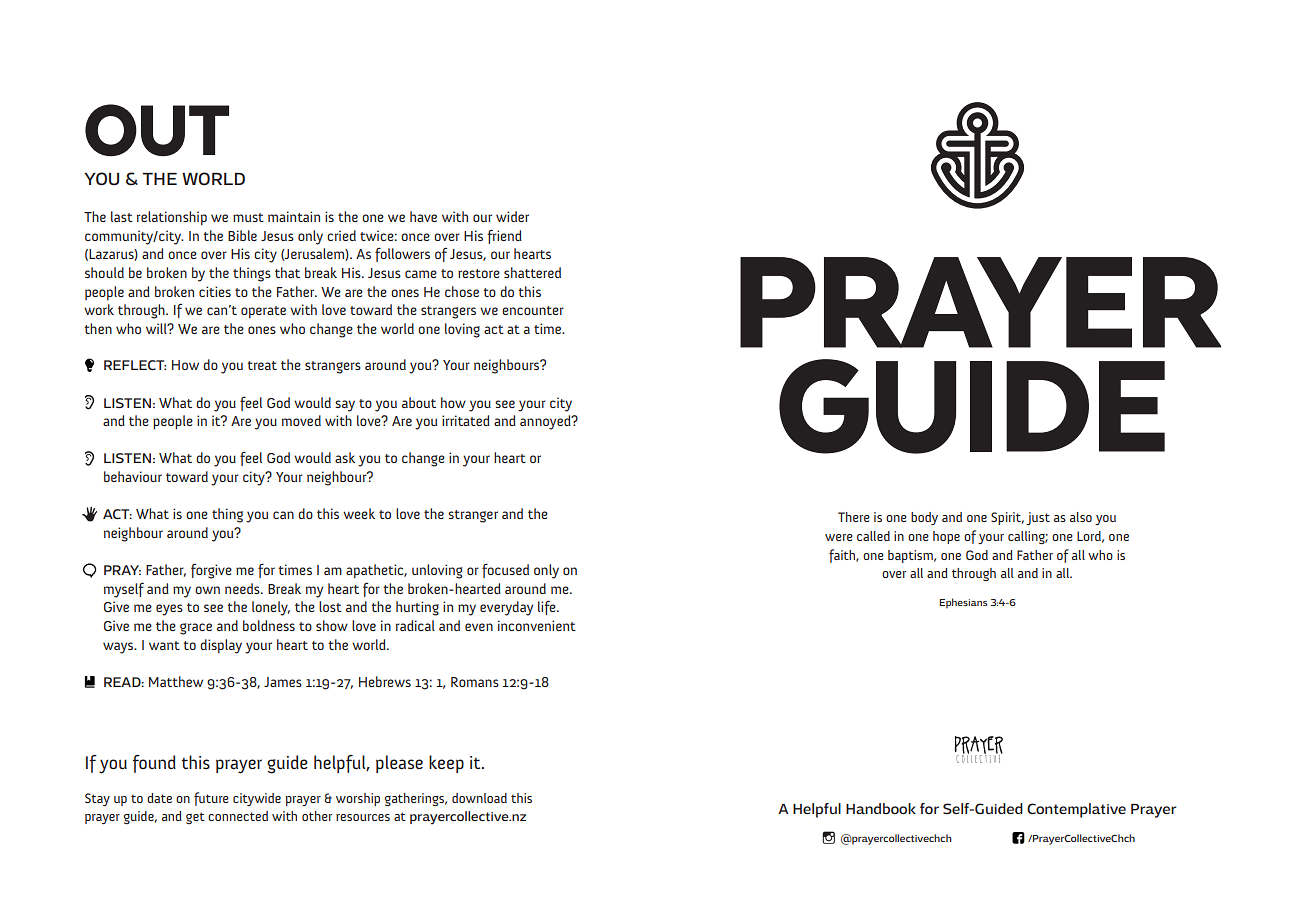 The width and height of the screenshot is (1308, 924). What do you see at coordinates (505, 571) in the screenshot?
I see `focused` at bounding box center [505, 571].
